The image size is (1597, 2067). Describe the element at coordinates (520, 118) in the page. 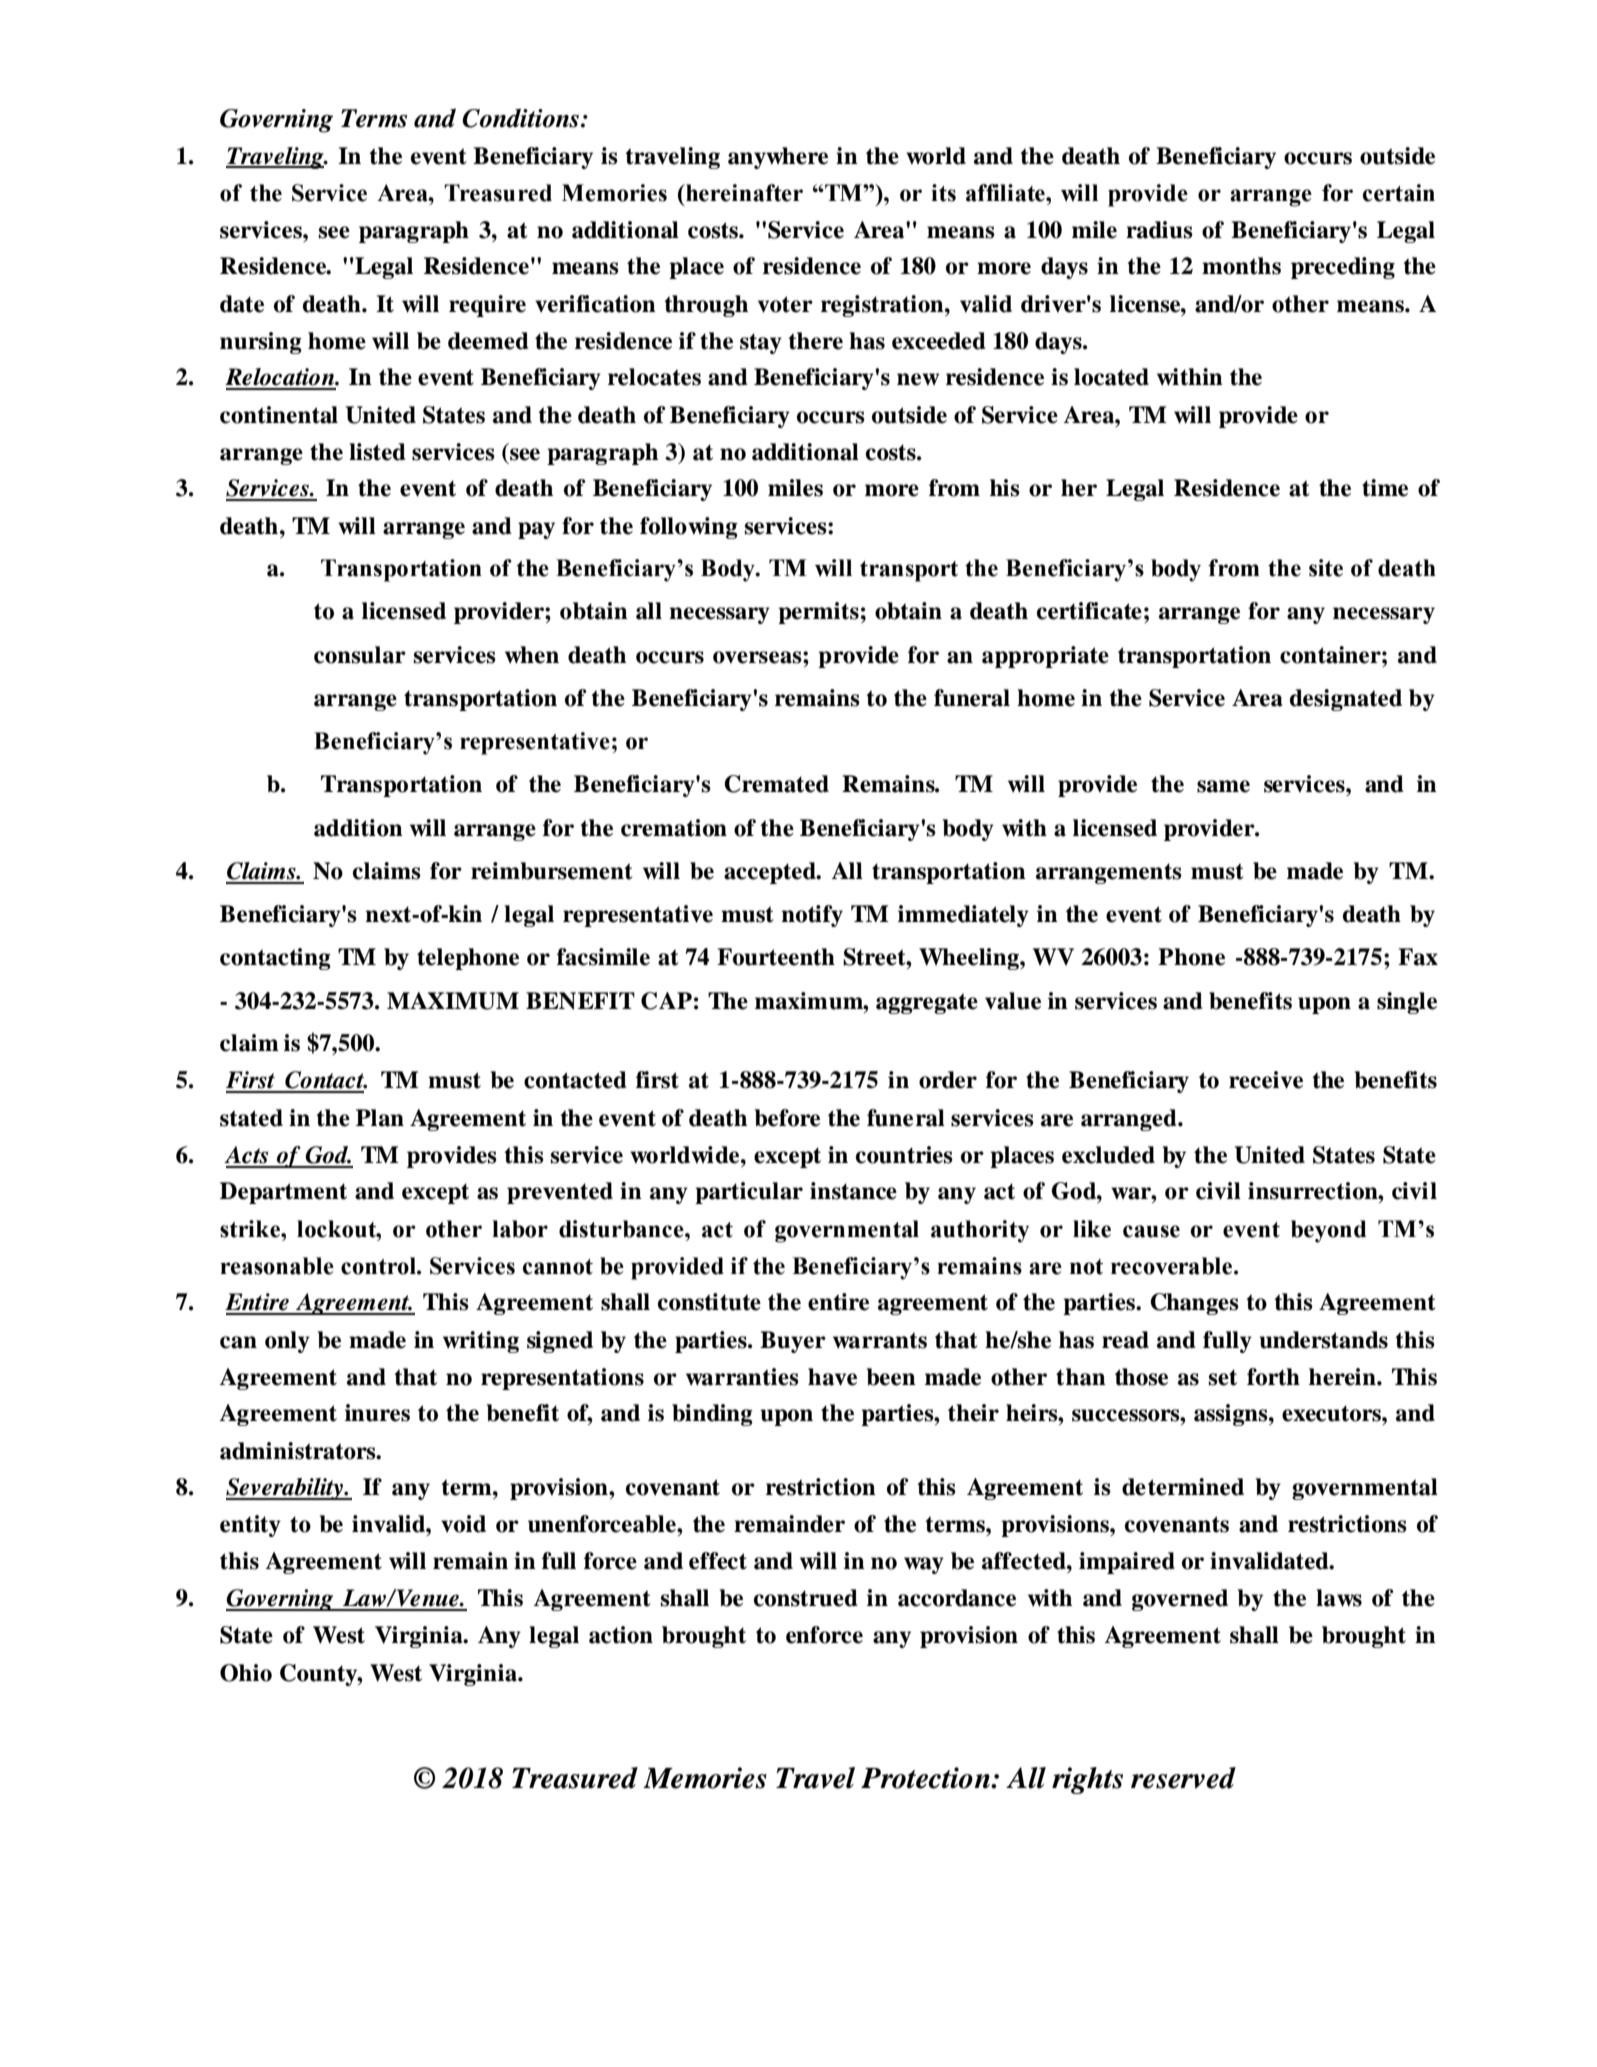

I see `Conditions` at that location.
